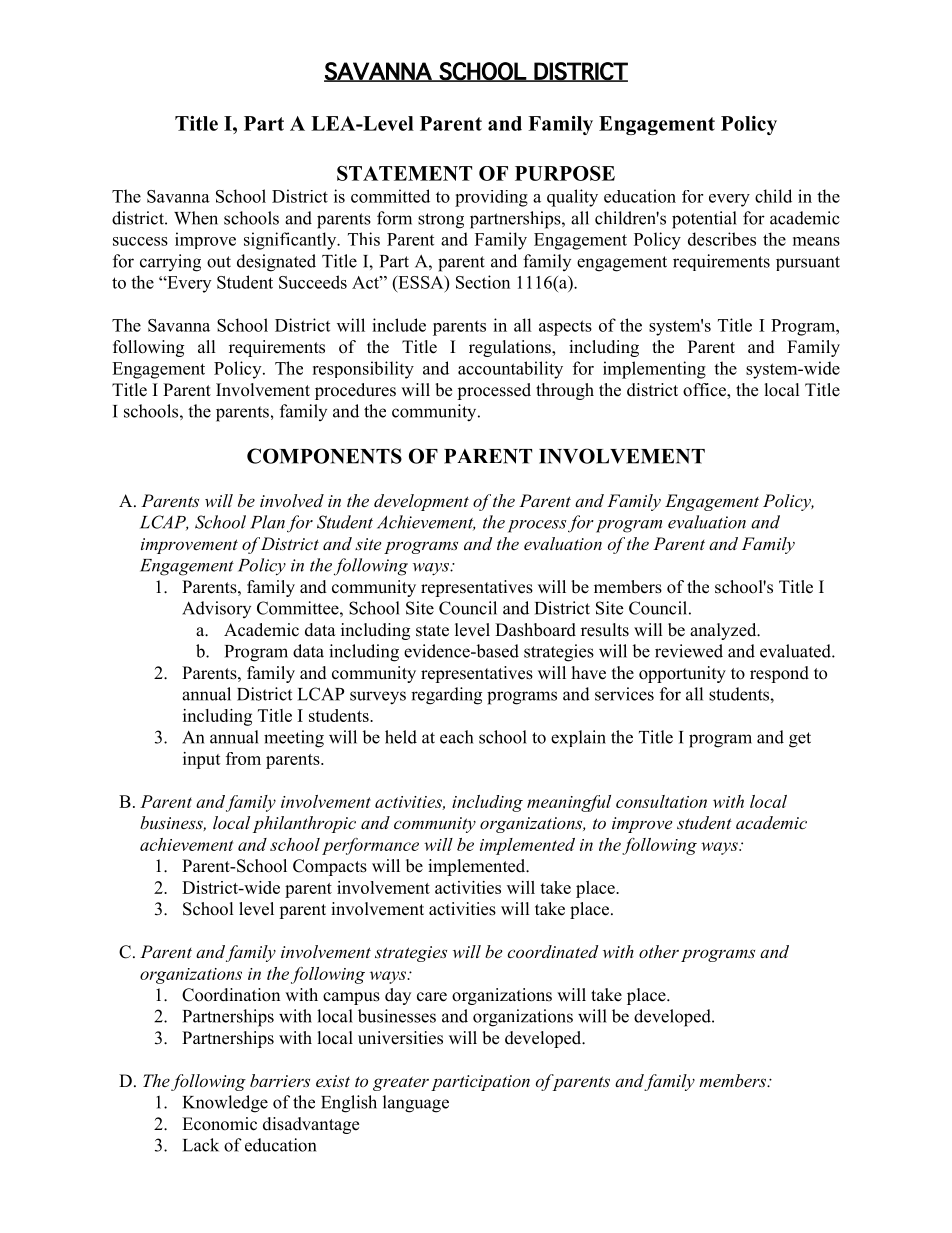 The height and width of the image is (1233, 952). Describe the element at coordinates (196, 218) in the image. I see `When` at that location.
